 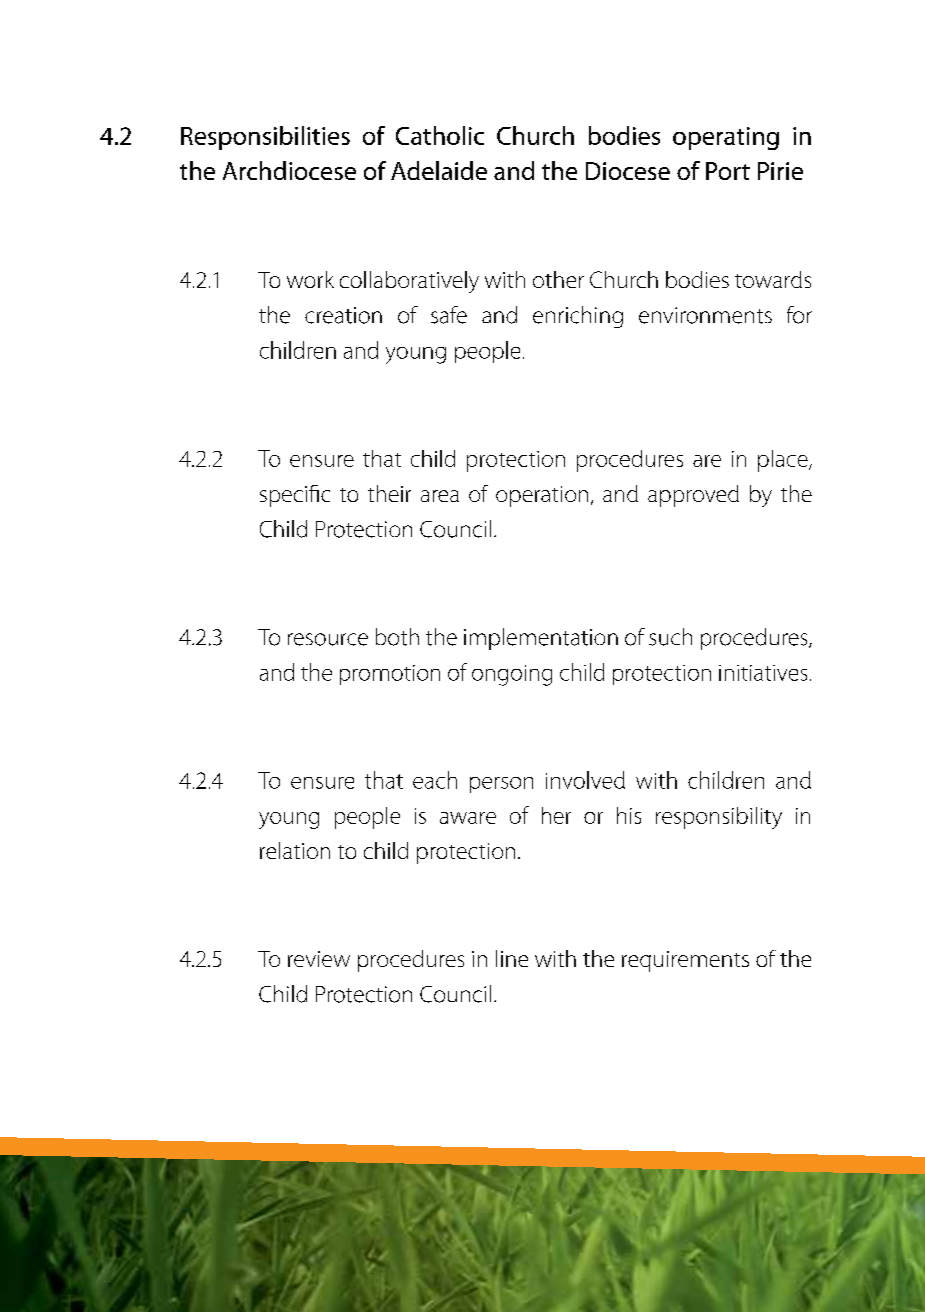 What do you see at coordinates (542, 496) in the screenshot?
I see `operation` at bounding box center [542, 496].
